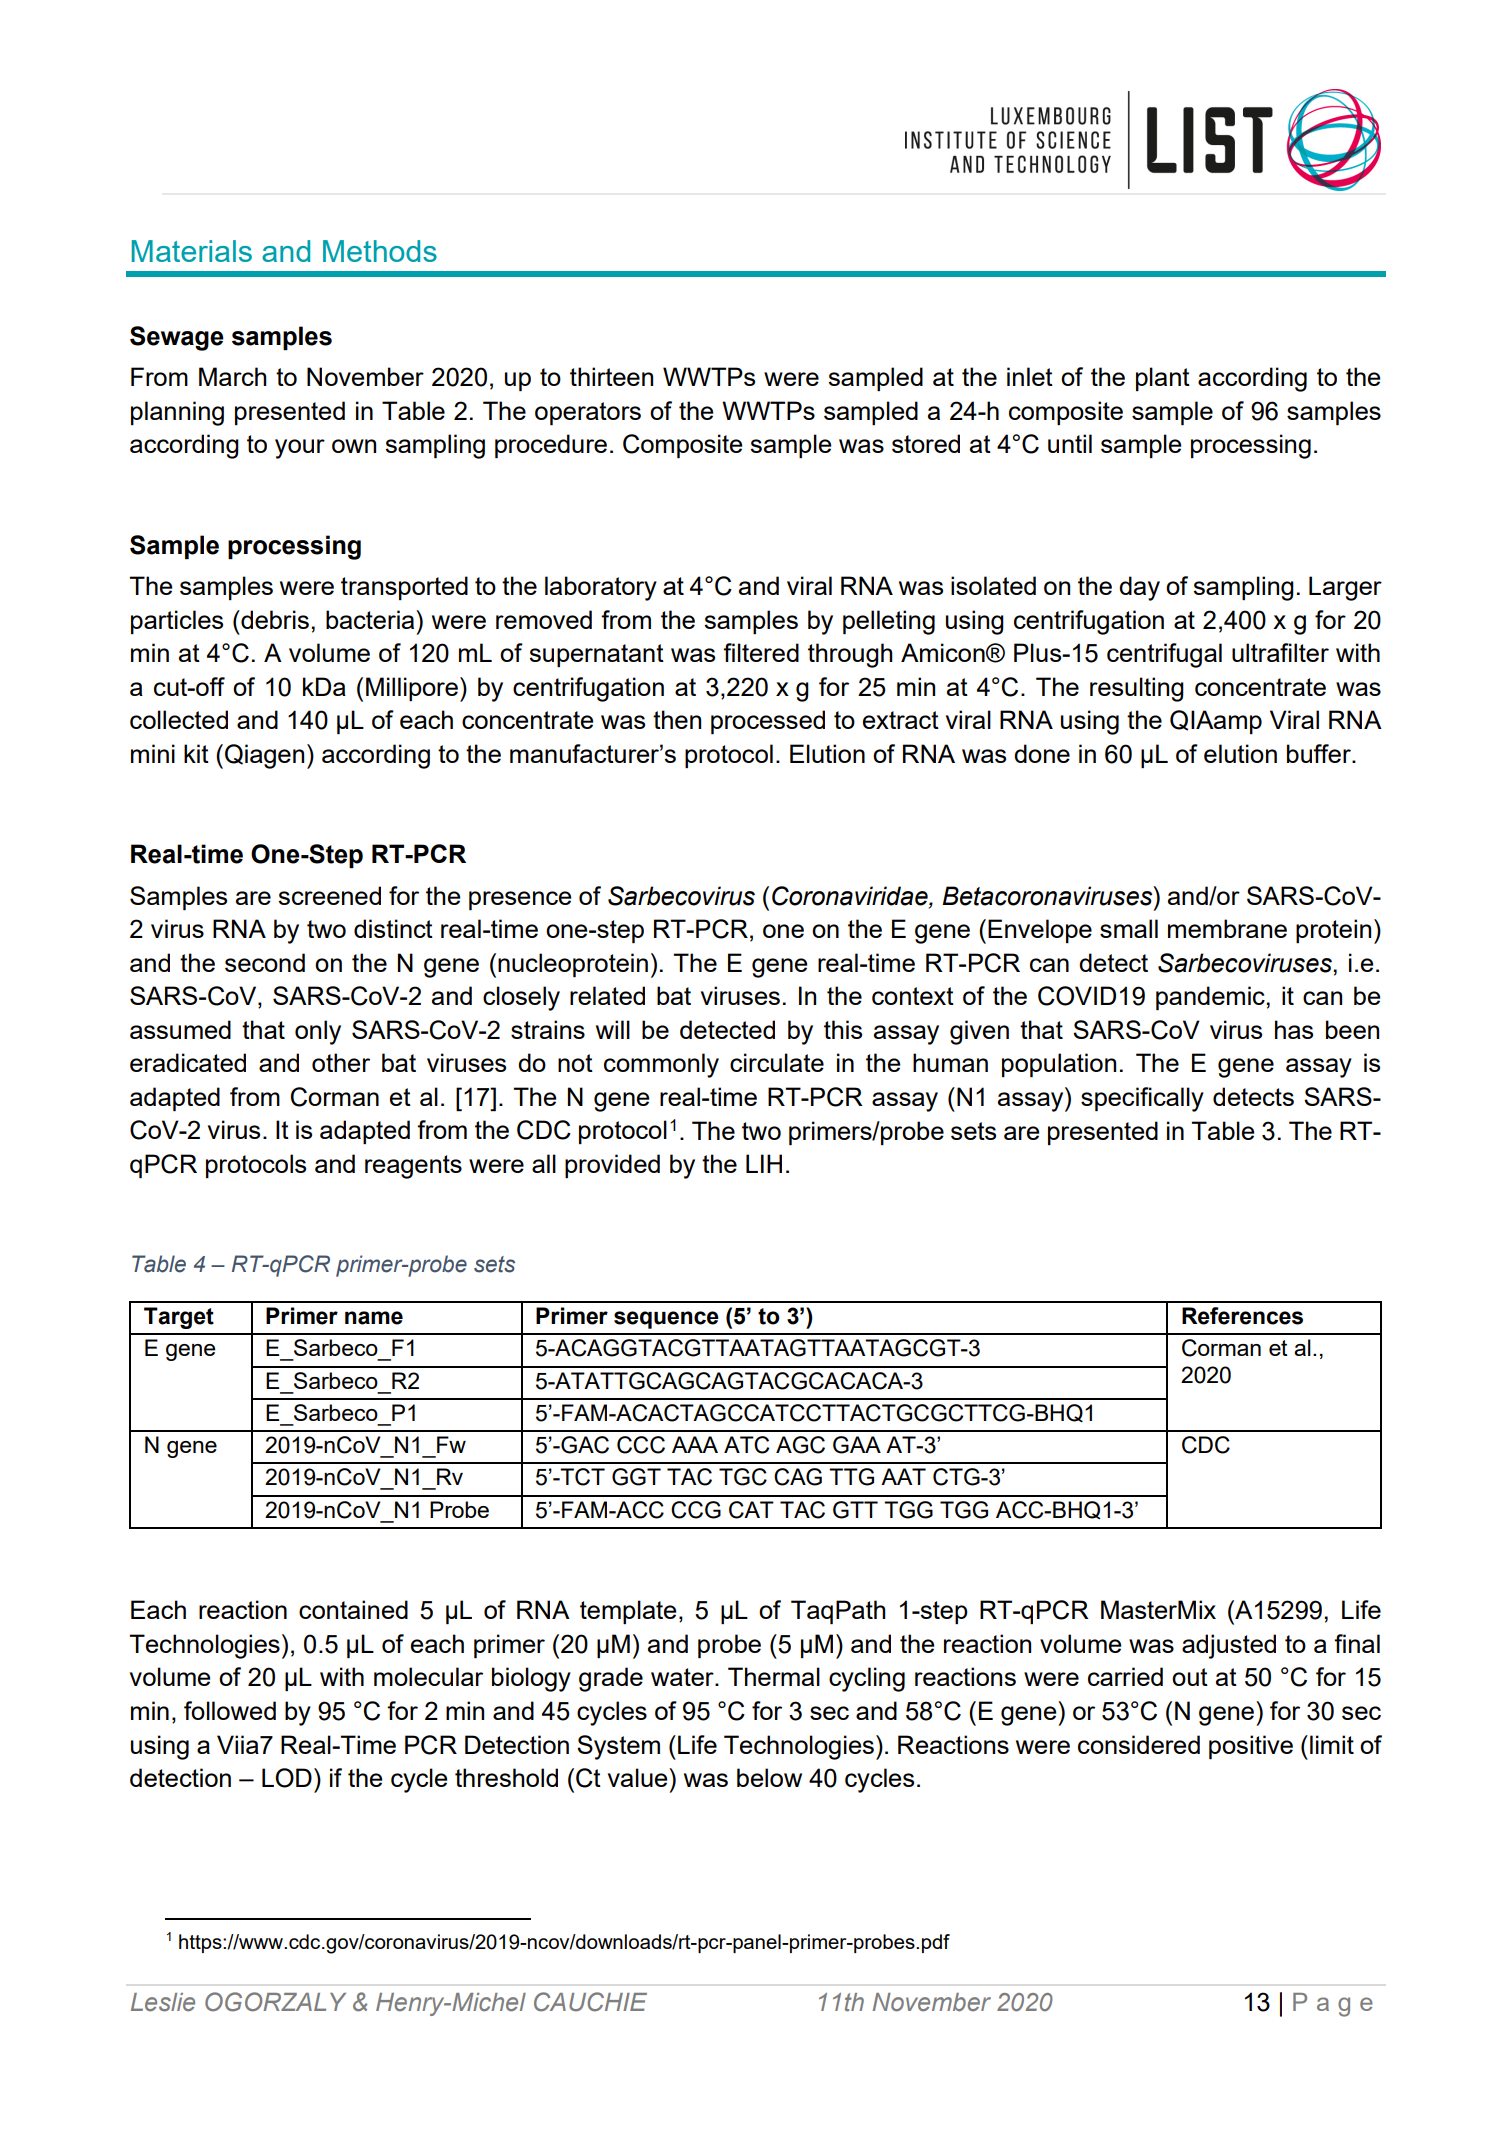 The image size is (1511, 2136). I want to click on Methods, so click(380, 251).
